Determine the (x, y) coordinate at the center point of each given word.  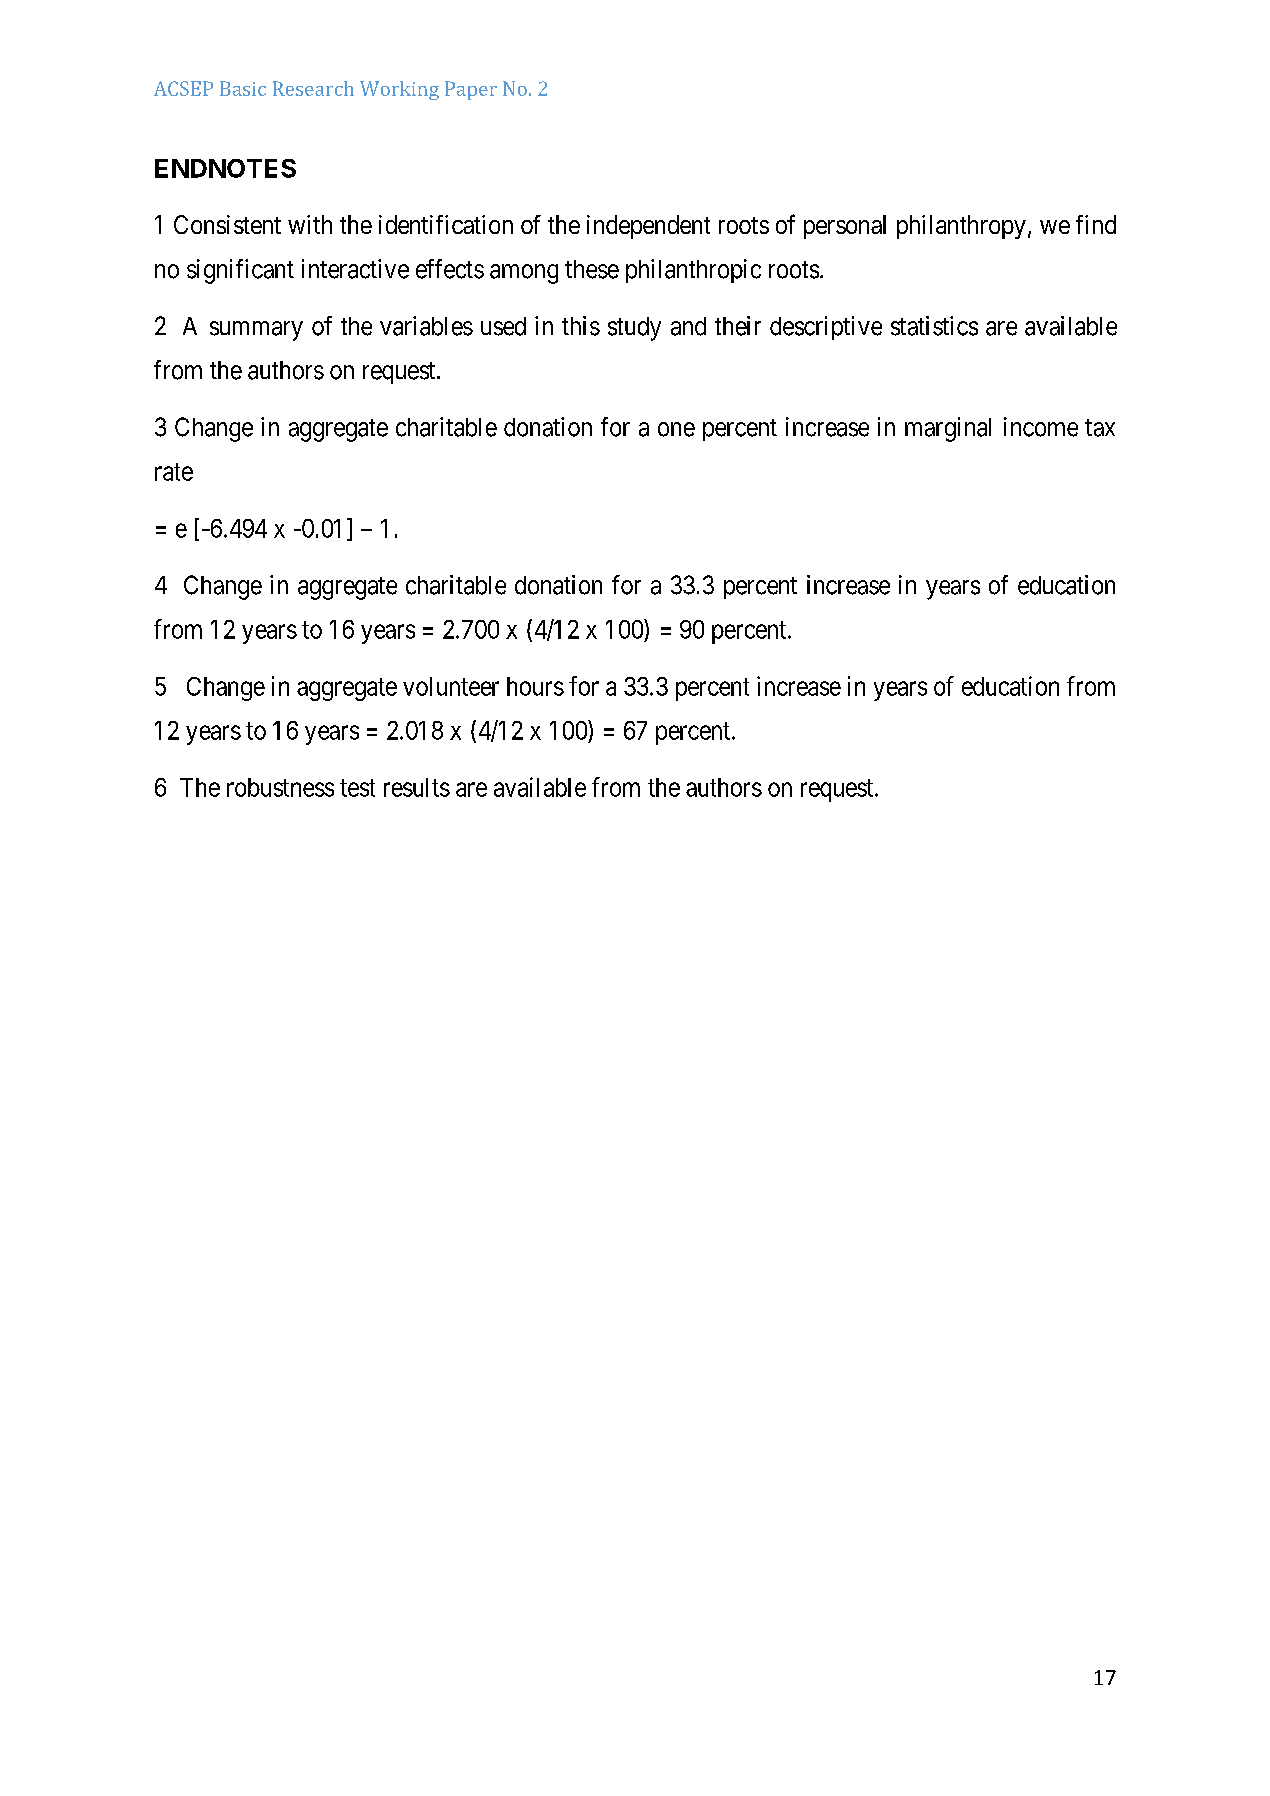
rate (174, 472)
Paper (471, 90)
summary (256, 331)
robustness (280, 787)
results (417, 787)
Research (313, 88)
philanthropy (961, 227)
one (676, 429)
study (634, 329)
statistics (934, 326)
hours (535, 686)
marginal (948, 429)
